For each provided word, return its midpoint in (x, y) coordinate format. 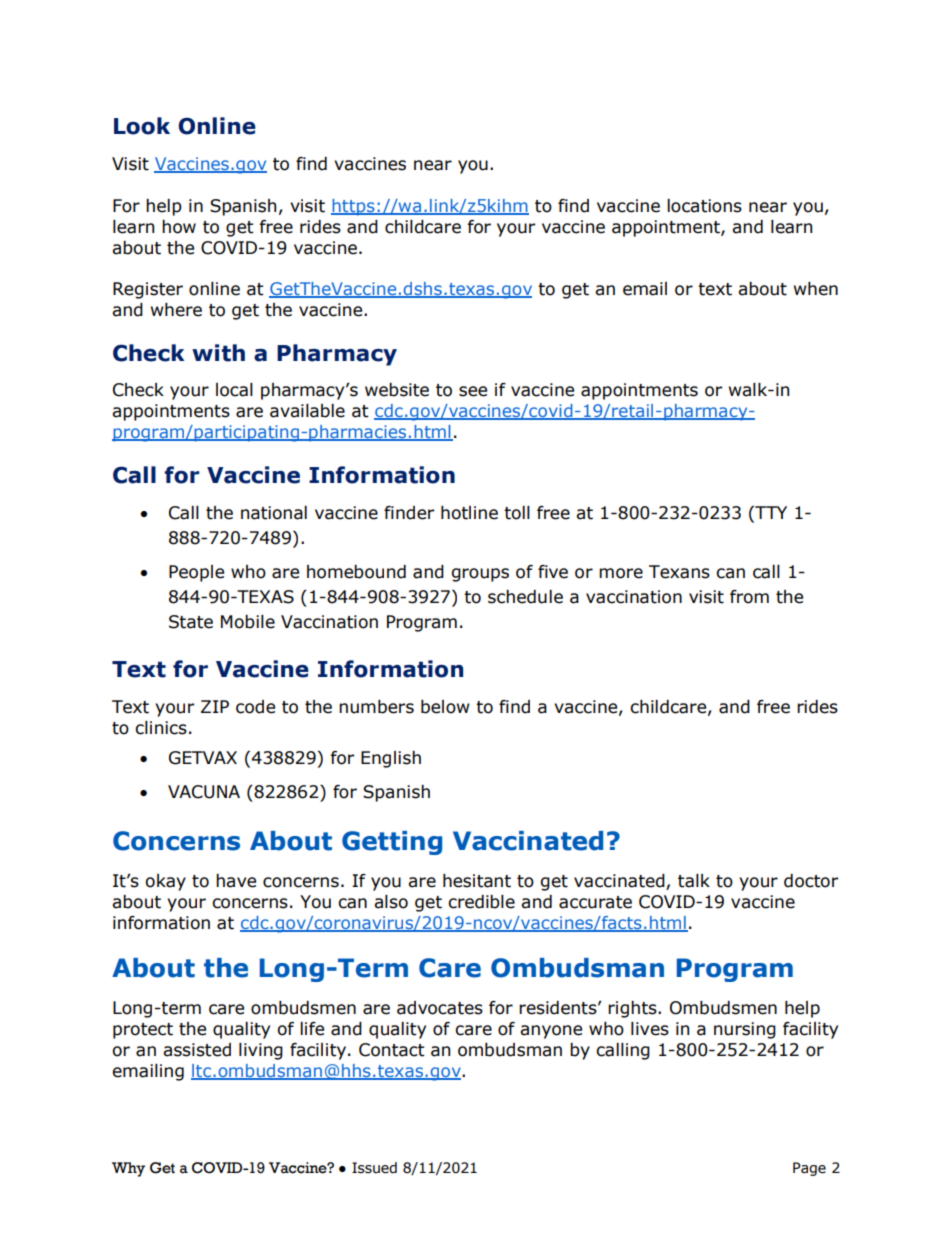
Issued (374, 1168)
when (816, 289)
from (749, 597)
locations (704, 206)
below (445, 707)
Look (142, 126)
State (191, 622)
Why (128, 1169)
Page (809, 1169)
